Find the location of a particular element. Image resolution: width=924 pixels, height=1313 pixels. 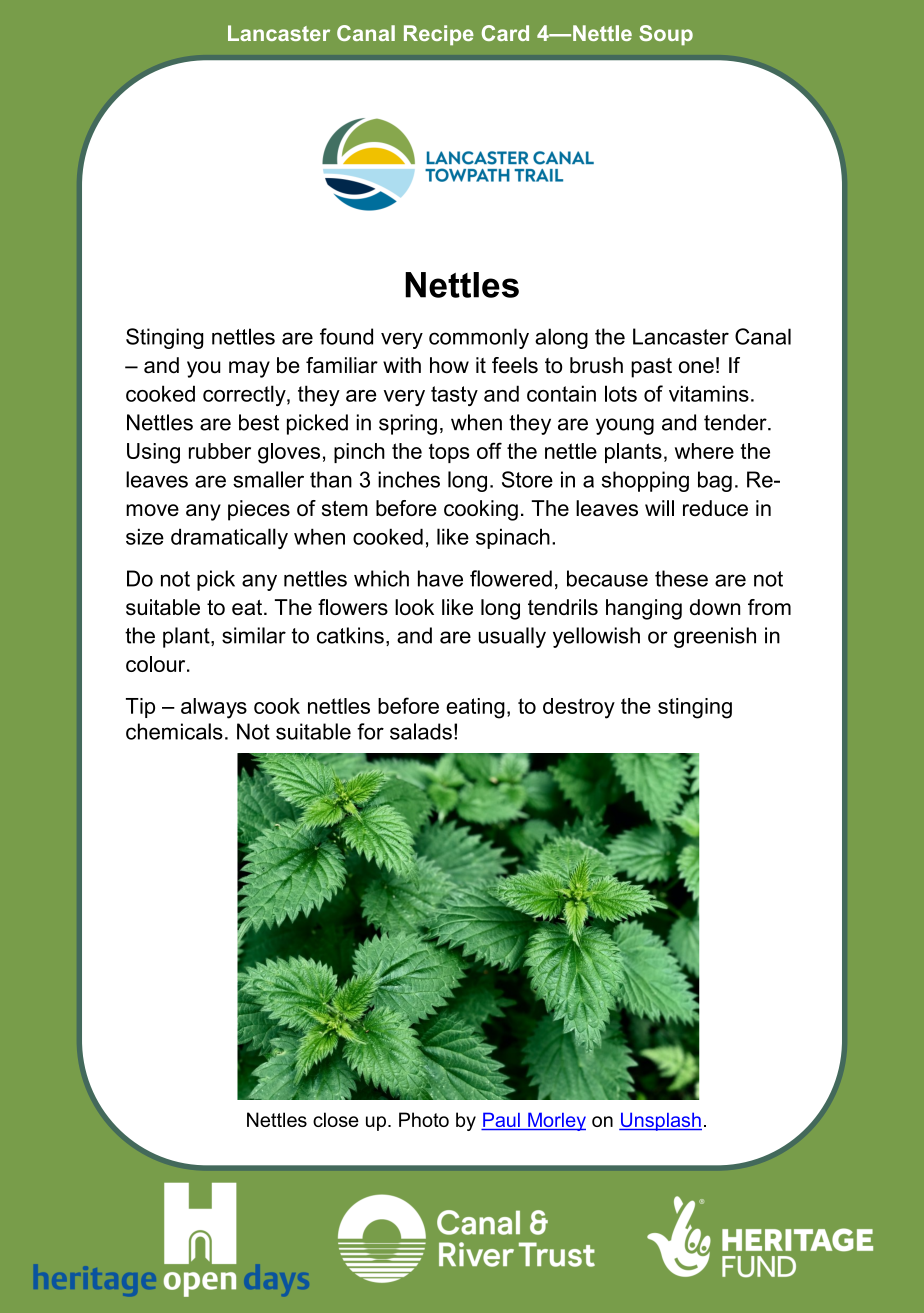

Card is located at coordinates (505, 33).
